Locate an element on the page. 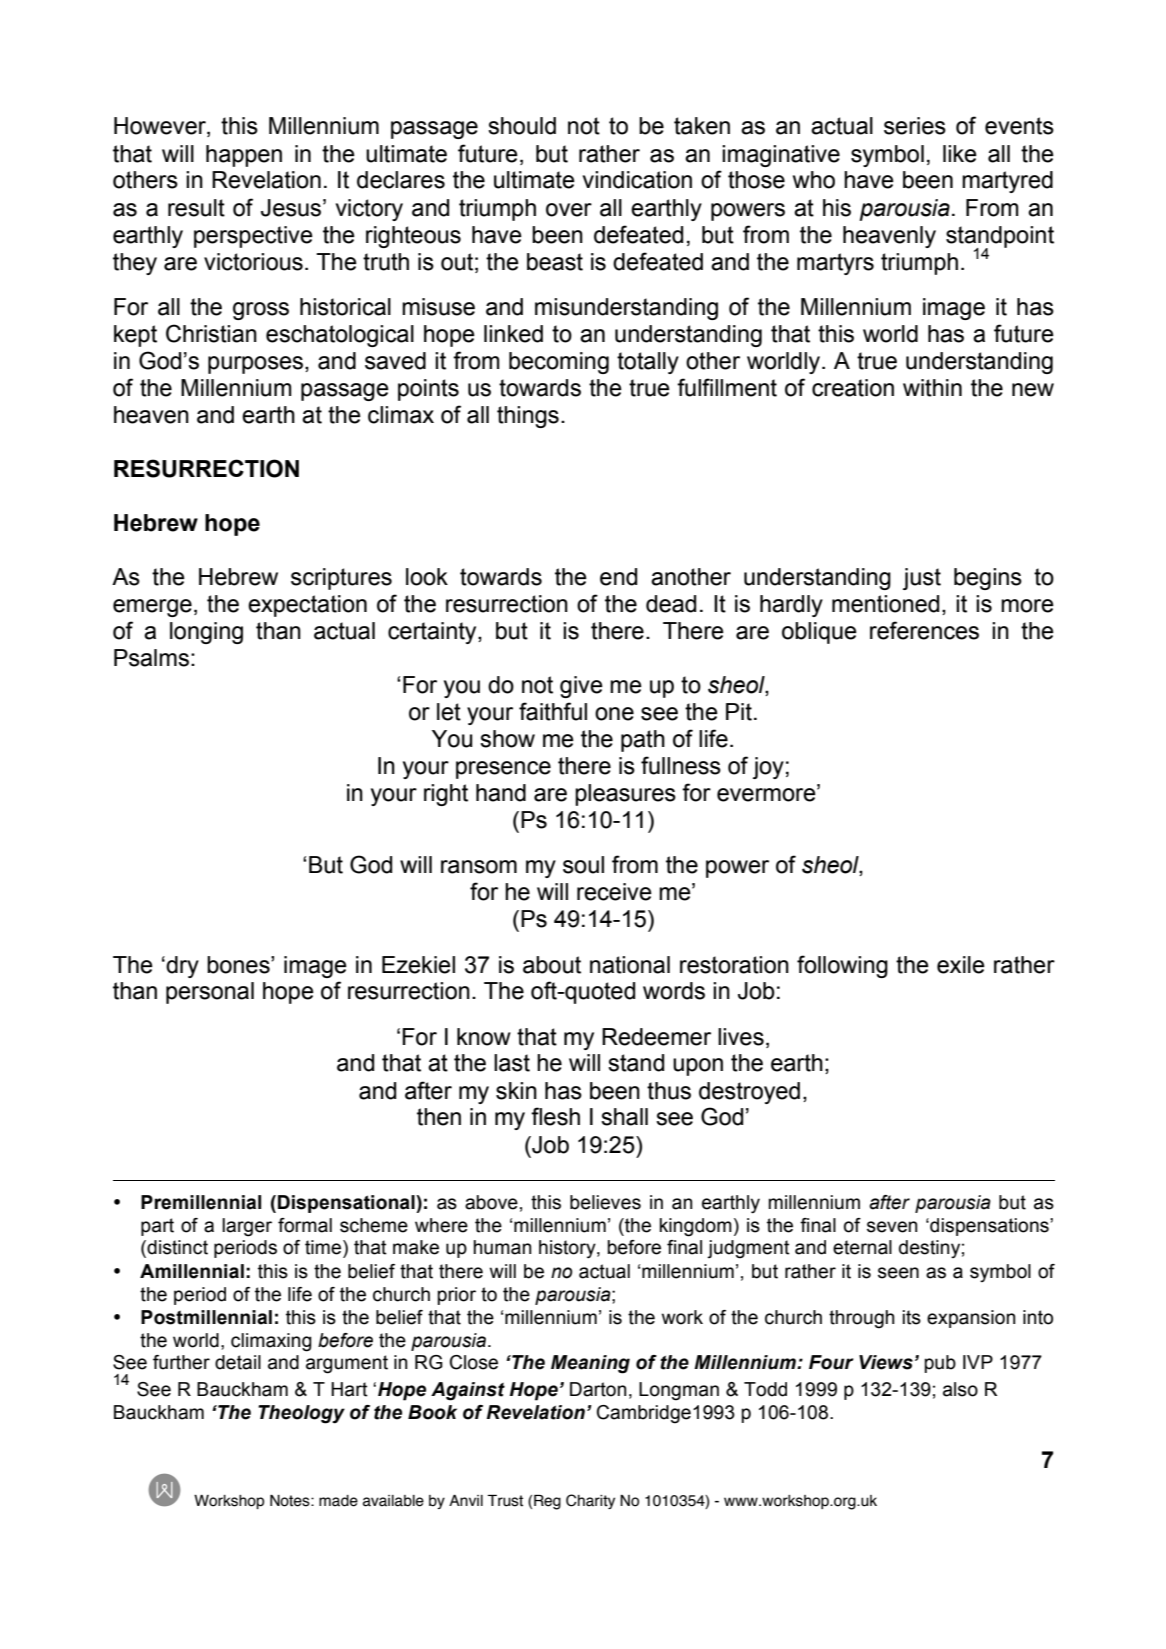  end is located at coordinates (618, 577).
